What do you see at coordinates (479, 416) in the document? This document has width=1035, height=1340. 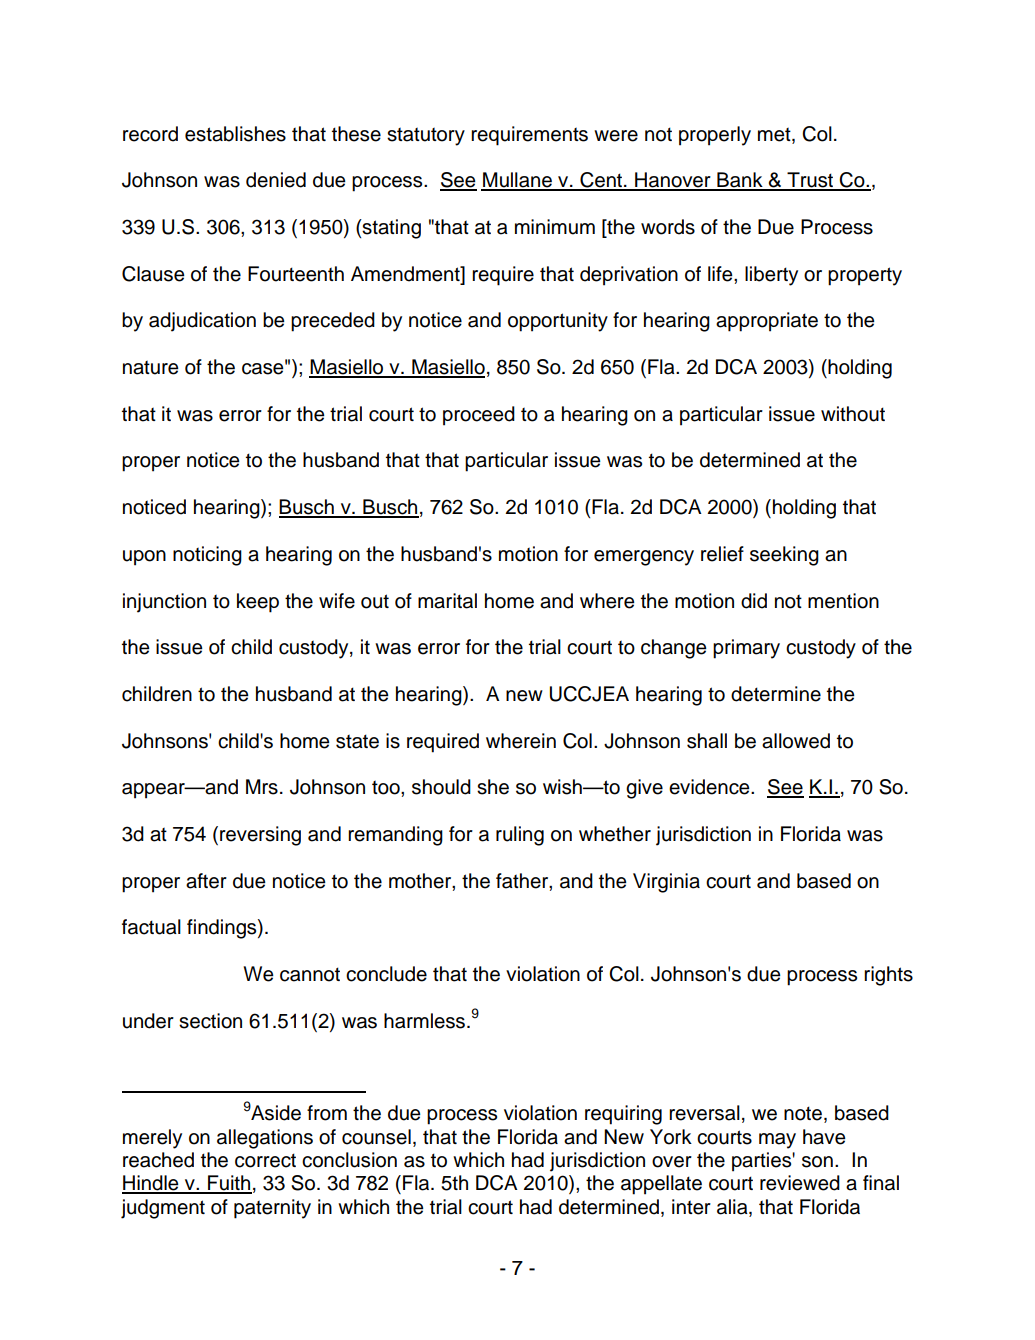 I see `proceed` at bounding box center [479, 416].
